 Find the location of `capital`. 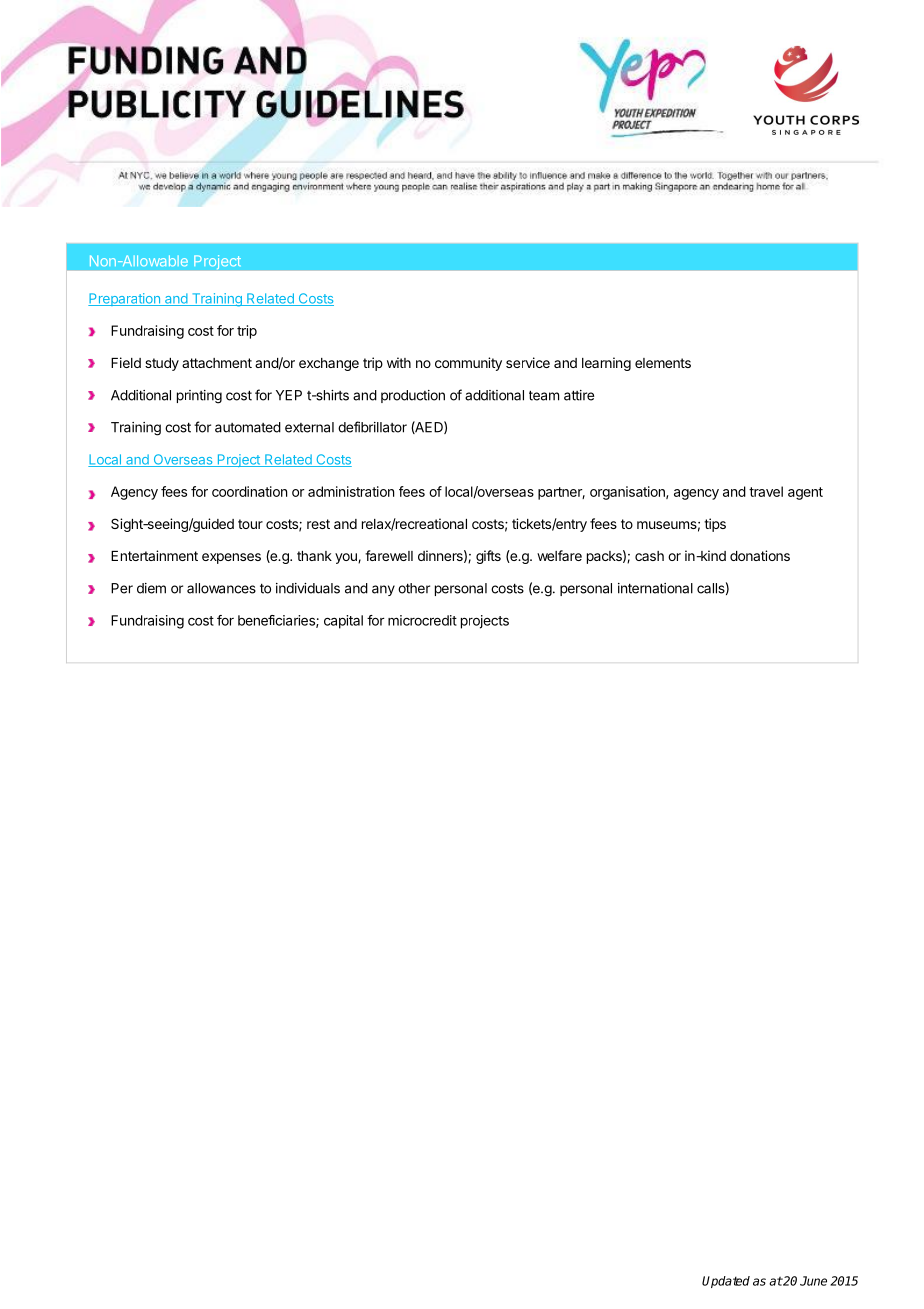

capital is located at coordinates (343, 622).
